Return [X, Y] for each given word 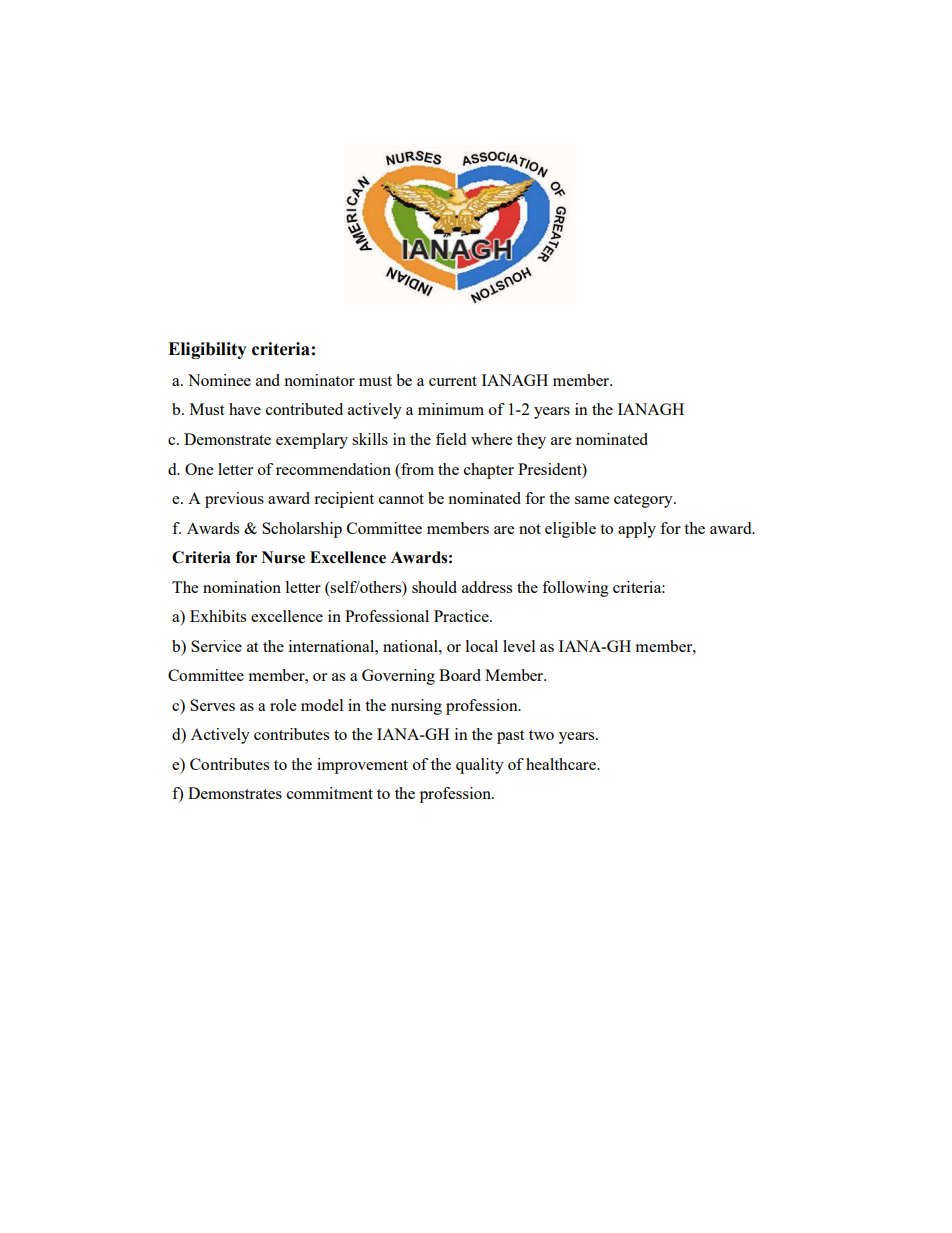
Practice [462, 616]
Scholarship [302, 530]
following [575, 589]
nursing [416, 707]
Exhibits [218, 616]
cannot [401, 499]
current [453, 381]
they [531, 441]
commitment [330, 793]
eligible [570, 530]
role [283, 705]
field [451, 439]
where [491, 439]
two [541, 735]
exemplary [312, 441]
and [268, 380]
